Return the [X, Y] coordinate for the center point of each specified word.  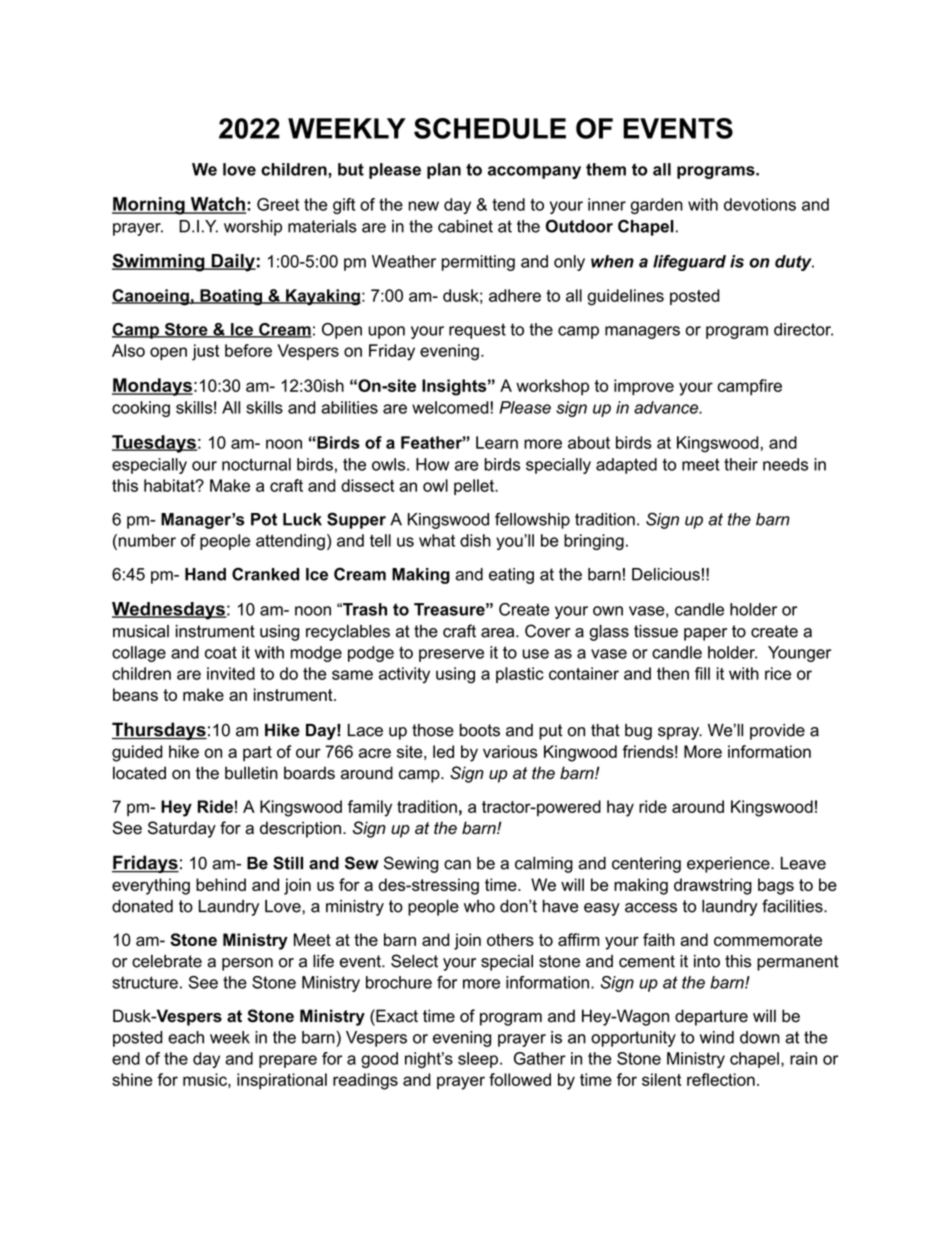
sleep [478, 1060]
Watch [217, 205]
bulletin [251, 773]
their [741, 464]
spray [680, 733]
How [432, 464]
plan [444, 171]
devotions [760, 204]
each [186, 1037]
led [443, 751]
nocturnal [256, 464]
